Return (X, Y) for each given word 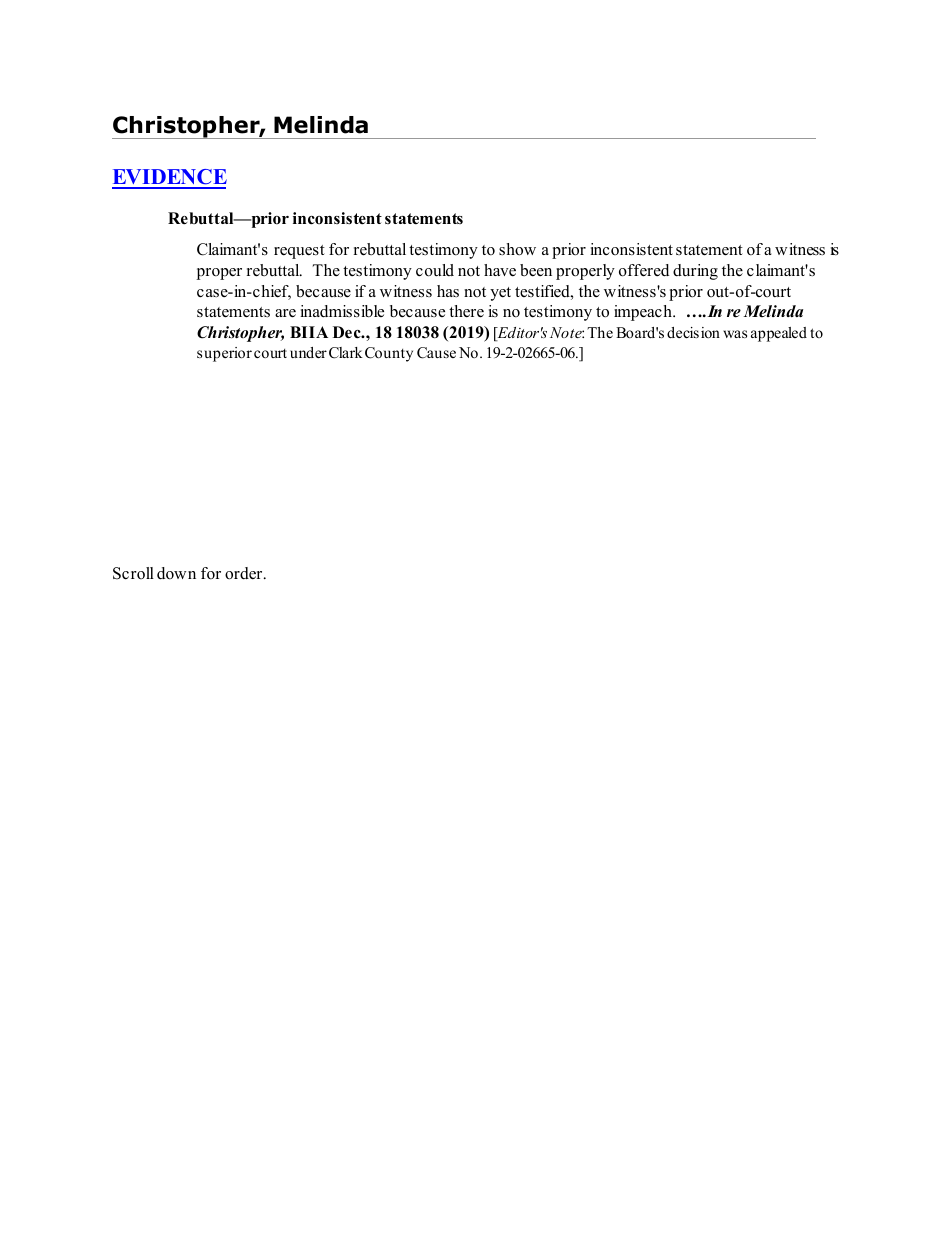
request (299, 252)
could (435, 270)
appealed (779, 334)
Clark (346, 353)
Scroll (133, 573)
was (735, 334)
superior (224, 354)
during (695, 272)
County (389, 354)
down (176, 573)
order (245, 573)
